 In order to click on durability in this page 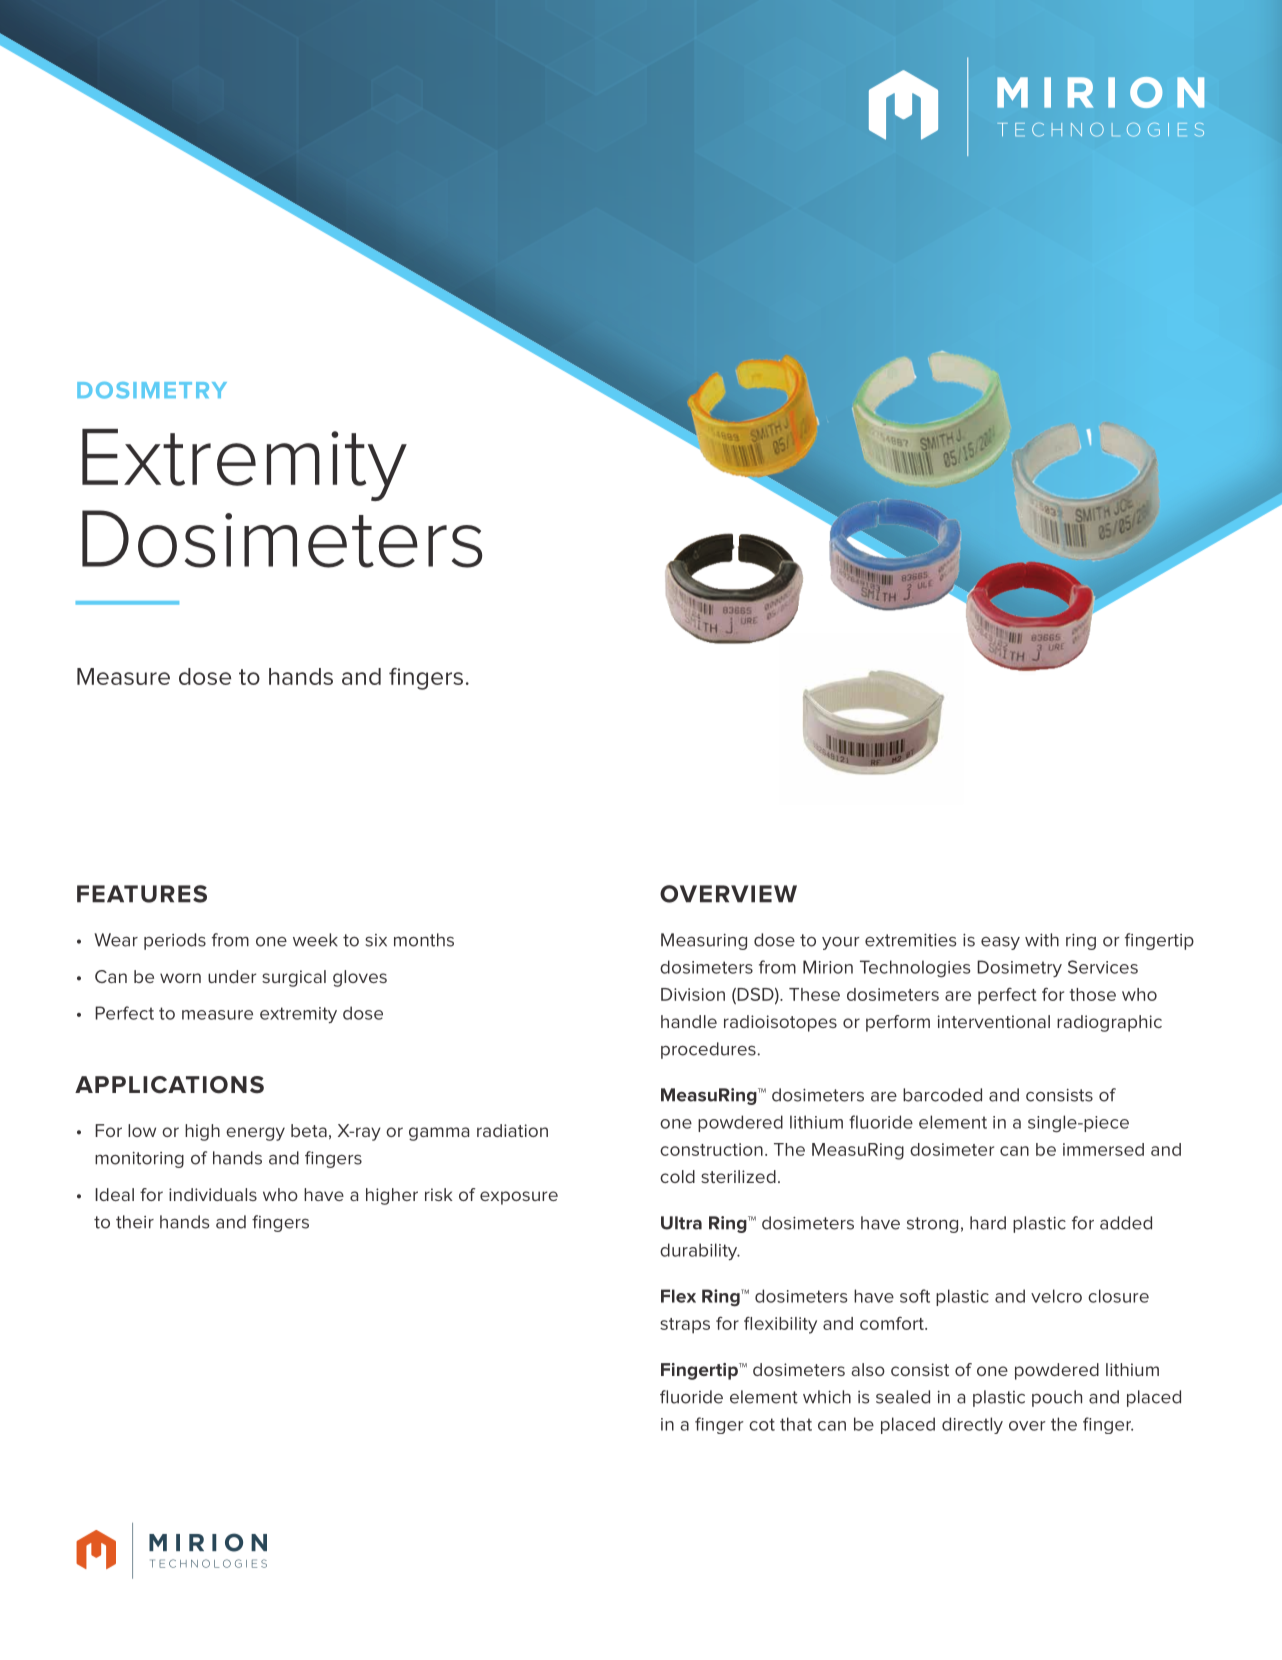, I will do `click(700, 1252)`.
